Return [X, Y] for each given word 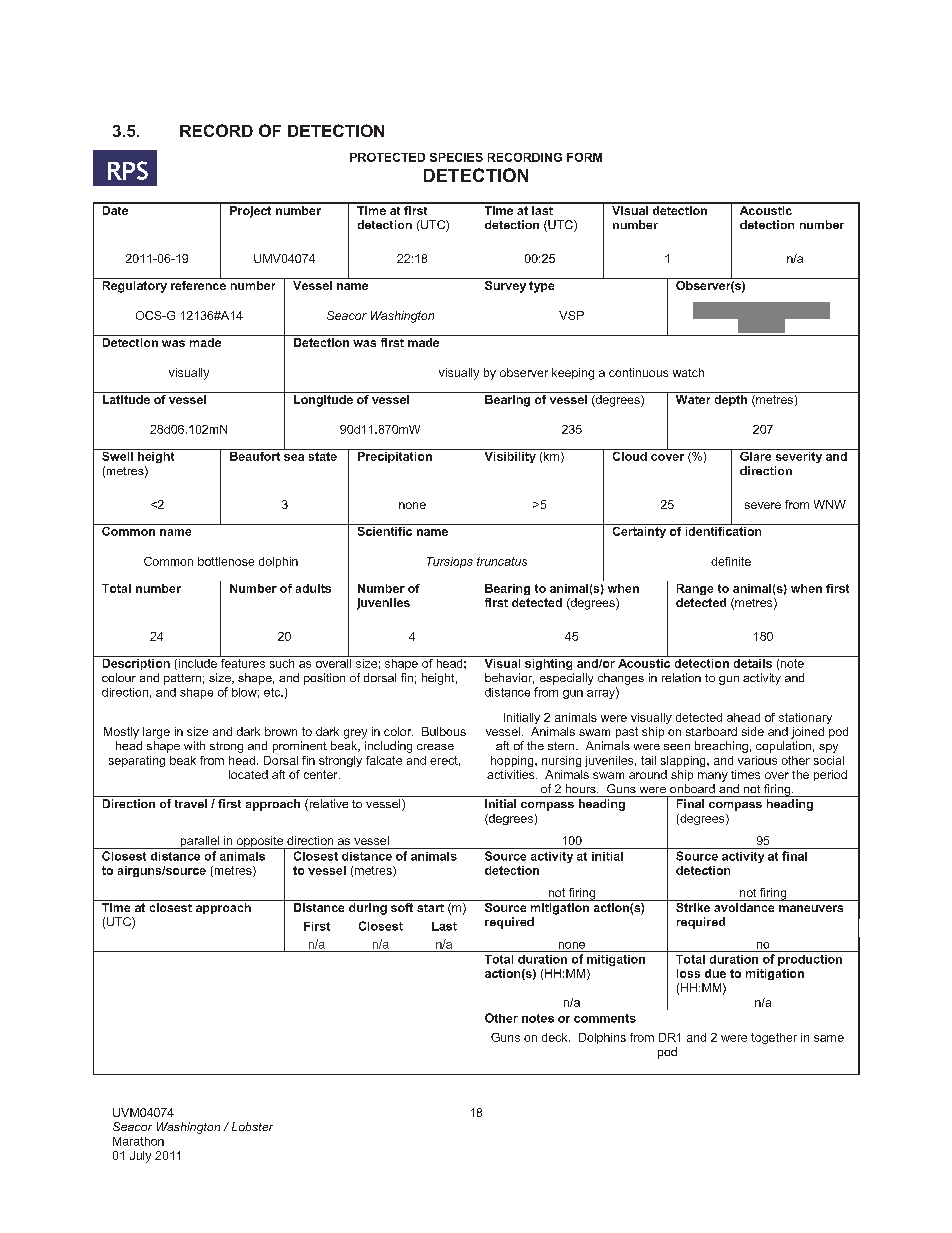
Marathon [138, 1141]
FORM [584, 157]
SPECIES [456, 157]
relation [681, 677]
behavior [509, 678]
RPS [128, 170]
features [243, 662]
